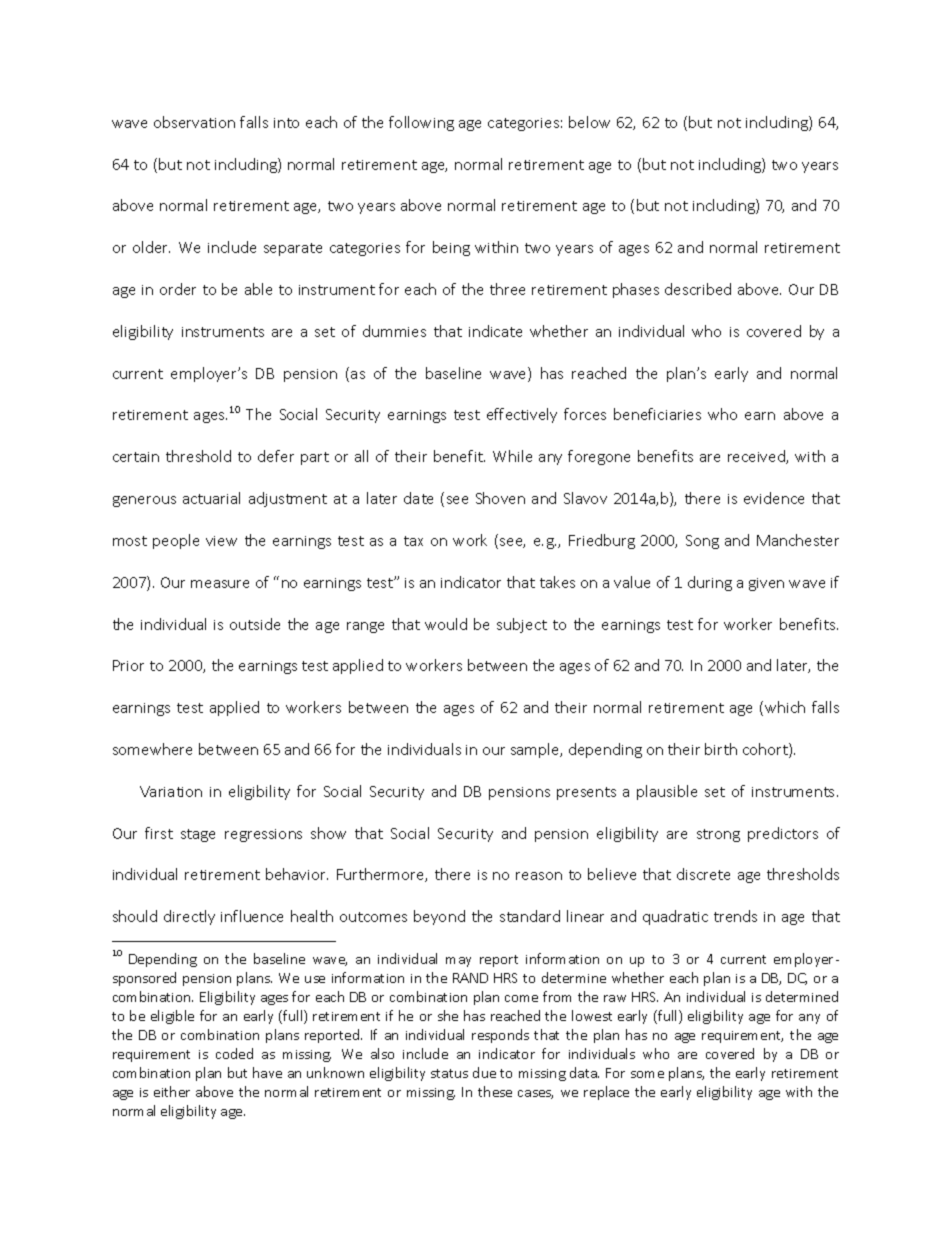  Describe the element at coordinates (421, 123) in the screenshot. I see `following` at that location.
